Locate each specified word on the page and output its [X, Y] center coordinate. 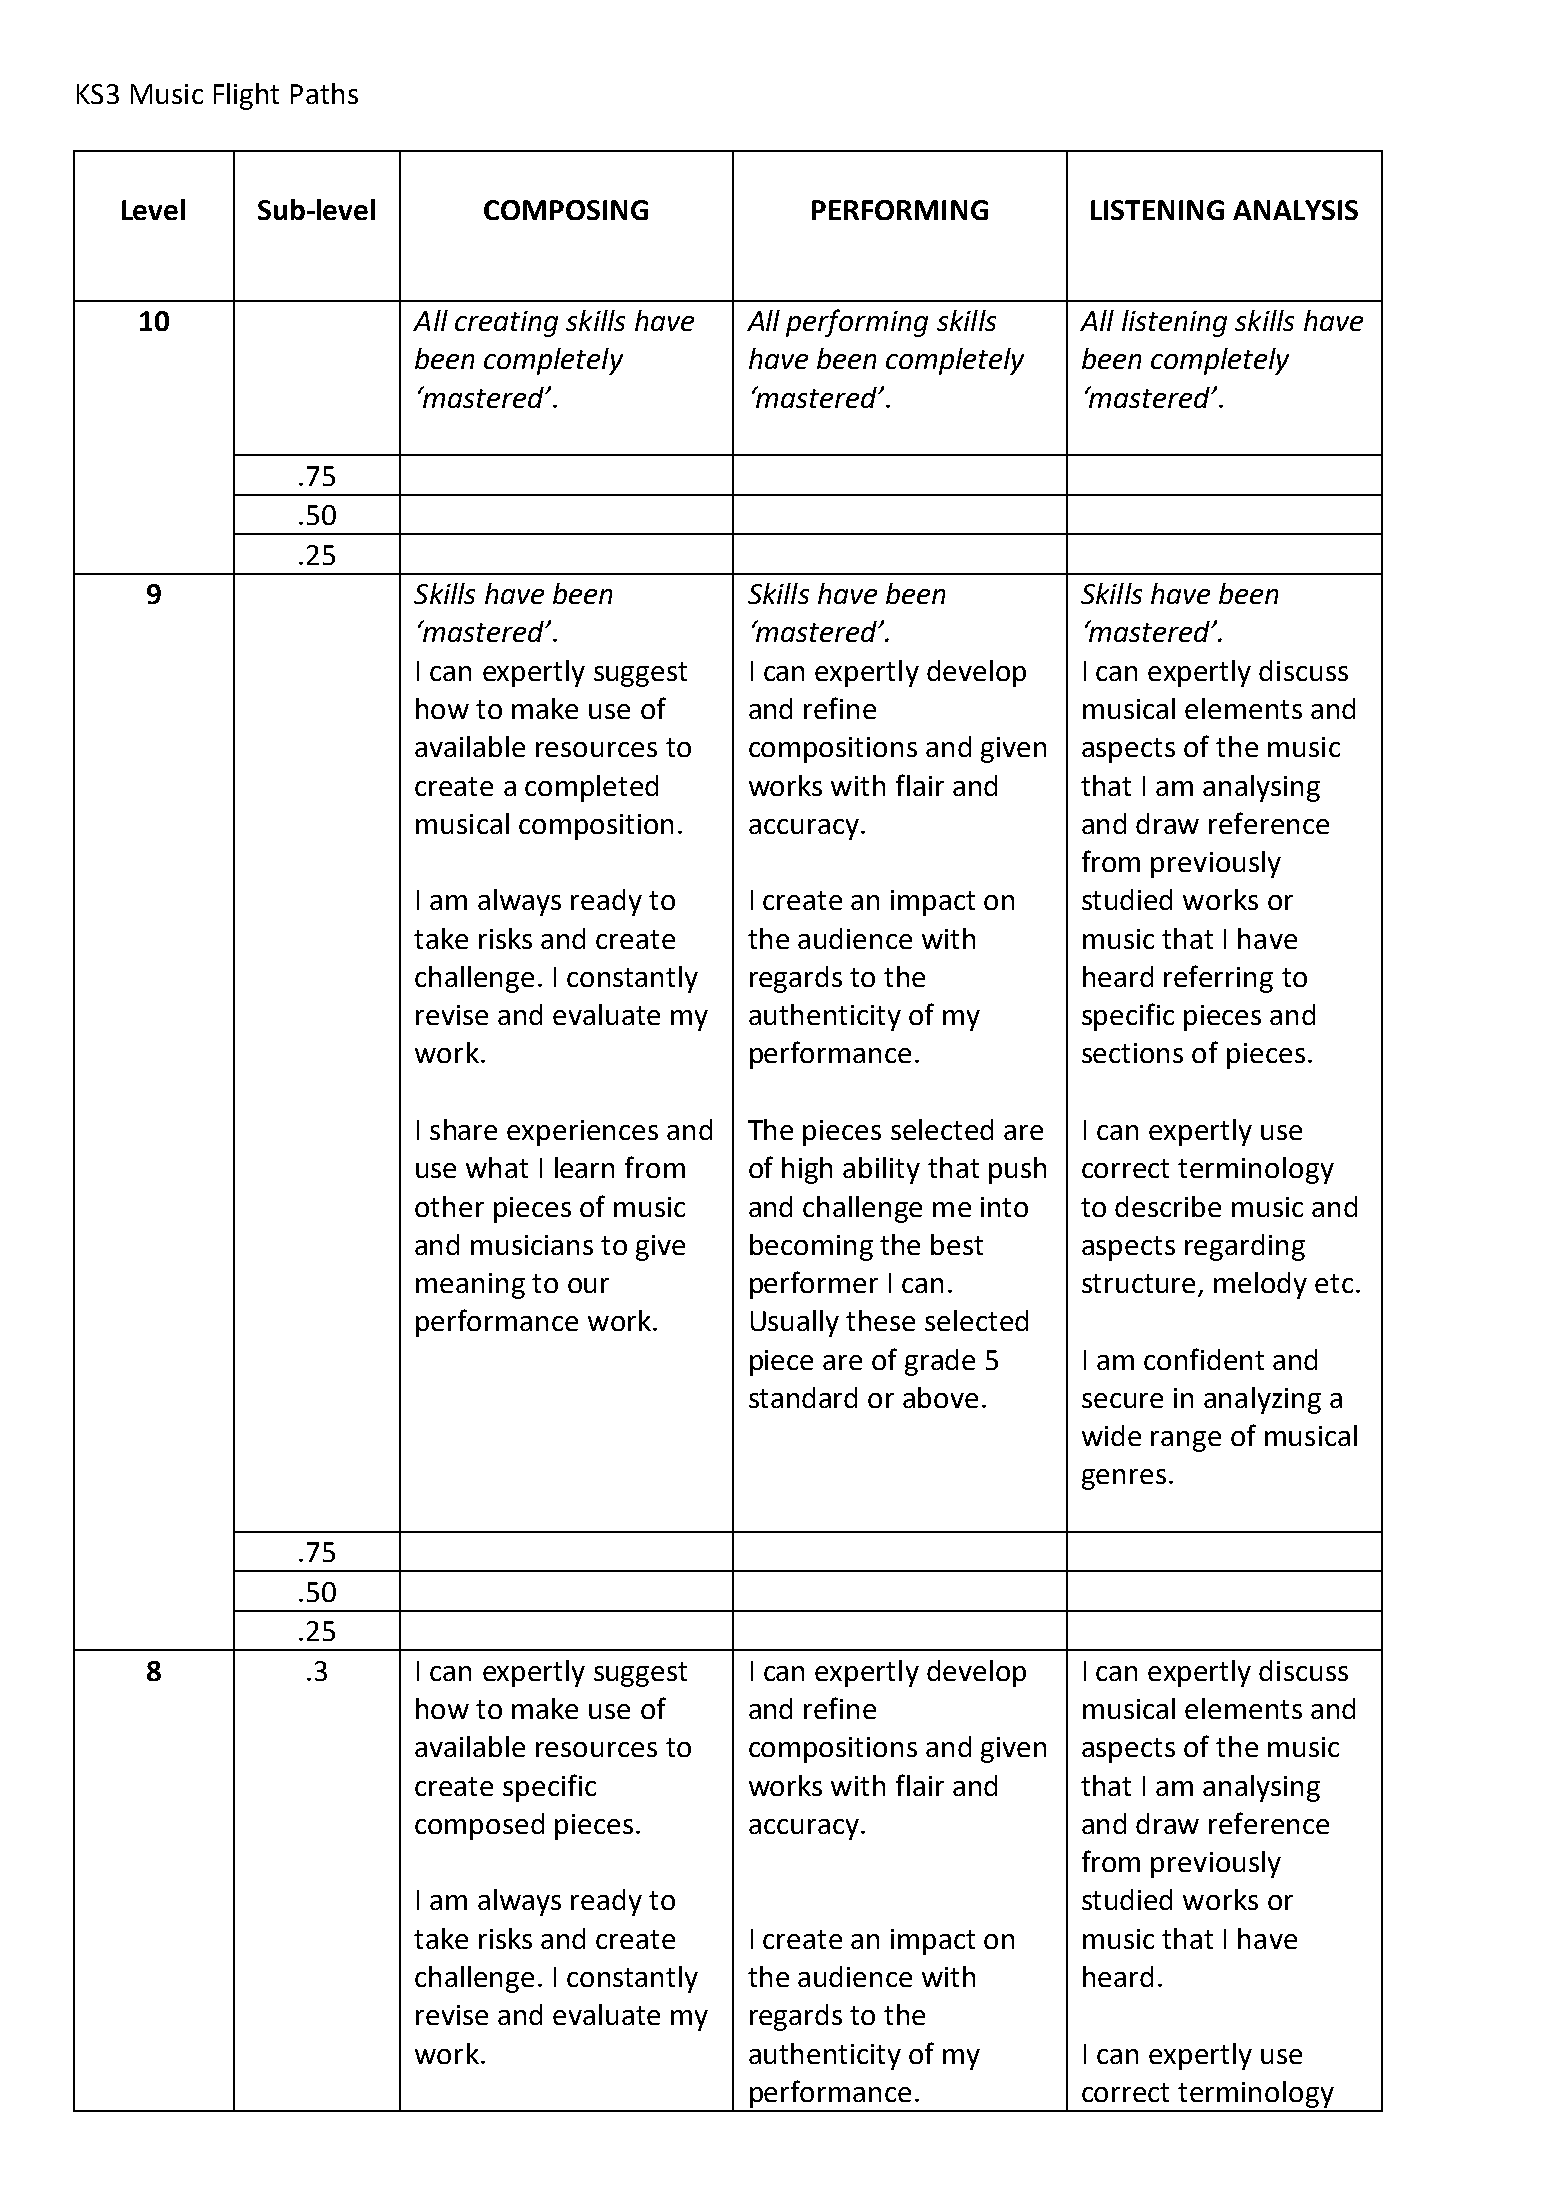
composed [479, 1826]
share [463, 1129]
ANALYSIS [1295, 210]
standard [803, 1397]
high [807, 1170]
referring [1218, 979]
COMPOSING [566, 210]
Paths [324, 93]
